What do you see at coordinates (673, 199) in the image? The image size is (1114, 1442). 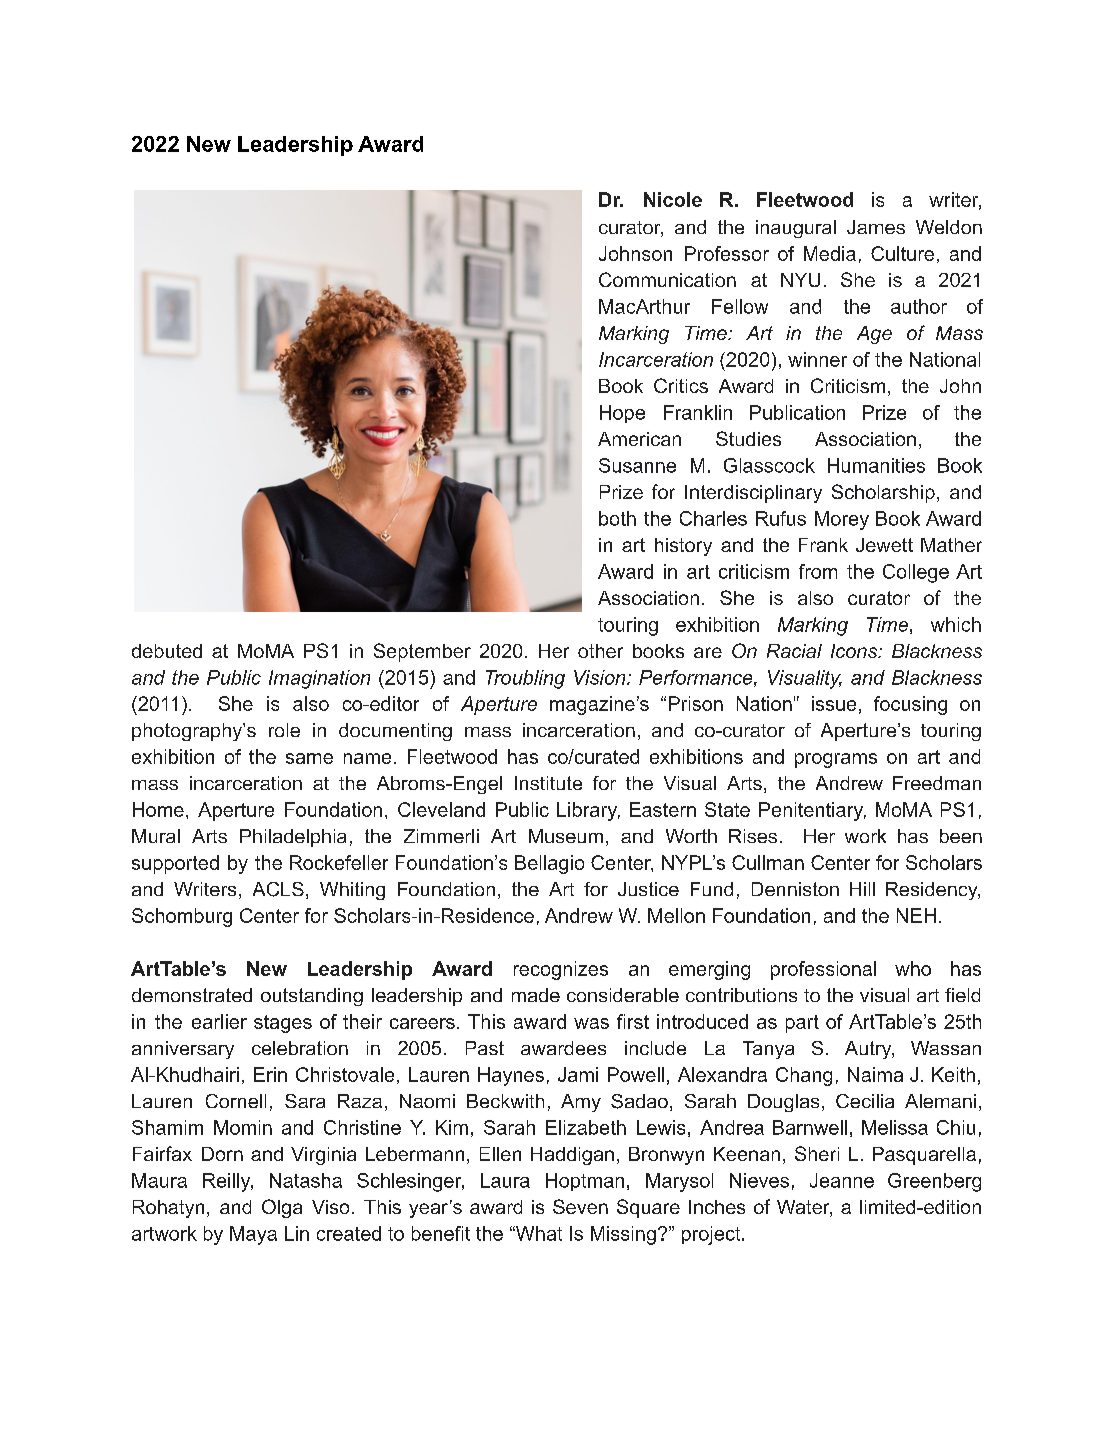 I see `Nicole` at bounding box center [673, 199].
